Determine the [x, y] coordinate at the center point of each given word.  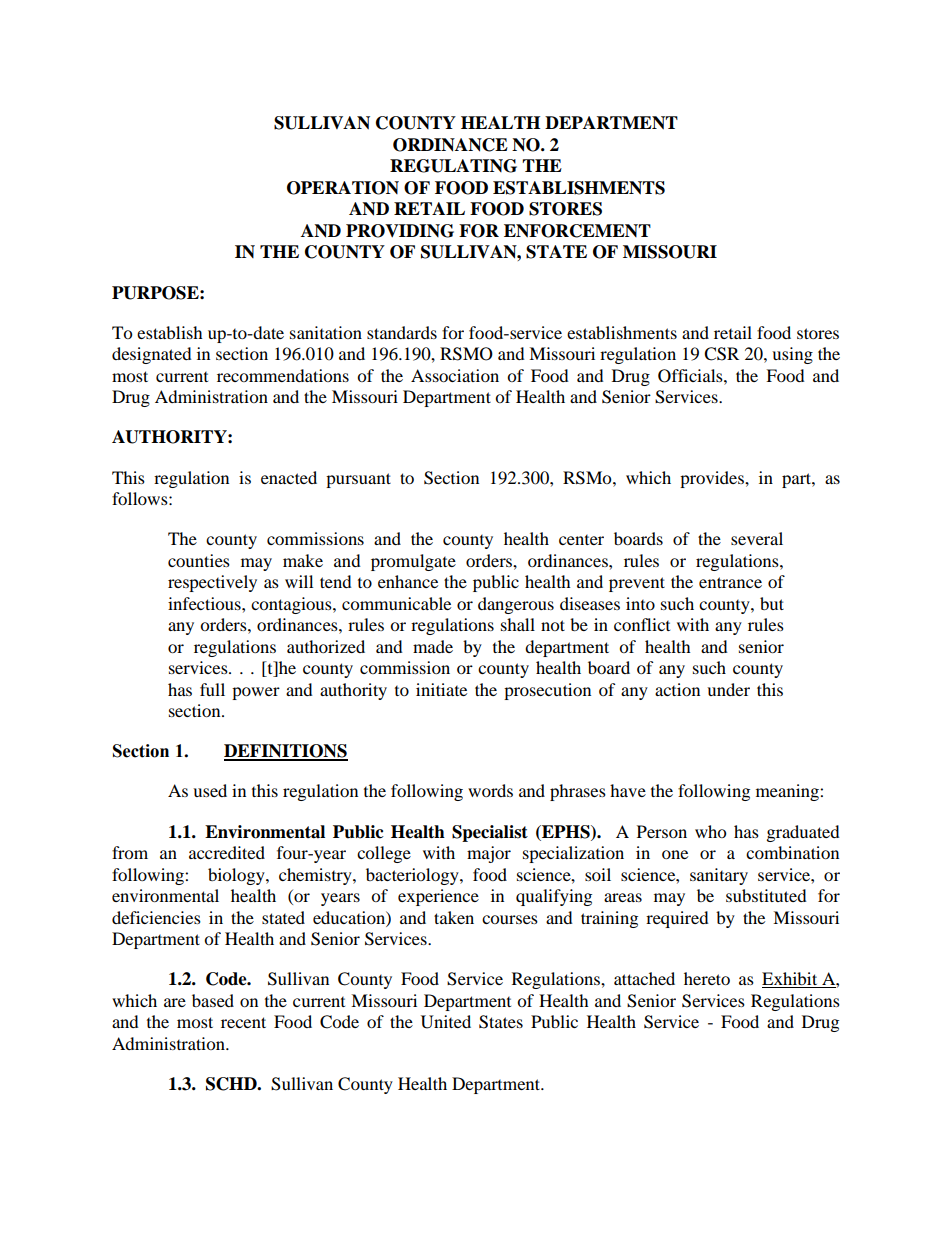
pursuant [358, 480]
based [213, 1000]
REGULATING [453, 166]
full [212, 689]
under [728, 689]
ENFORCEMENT [577, 231]
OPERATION [343, 188]
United [446, 1022]
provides [713, 479]
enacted [289, 477]
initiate [441, 689]
